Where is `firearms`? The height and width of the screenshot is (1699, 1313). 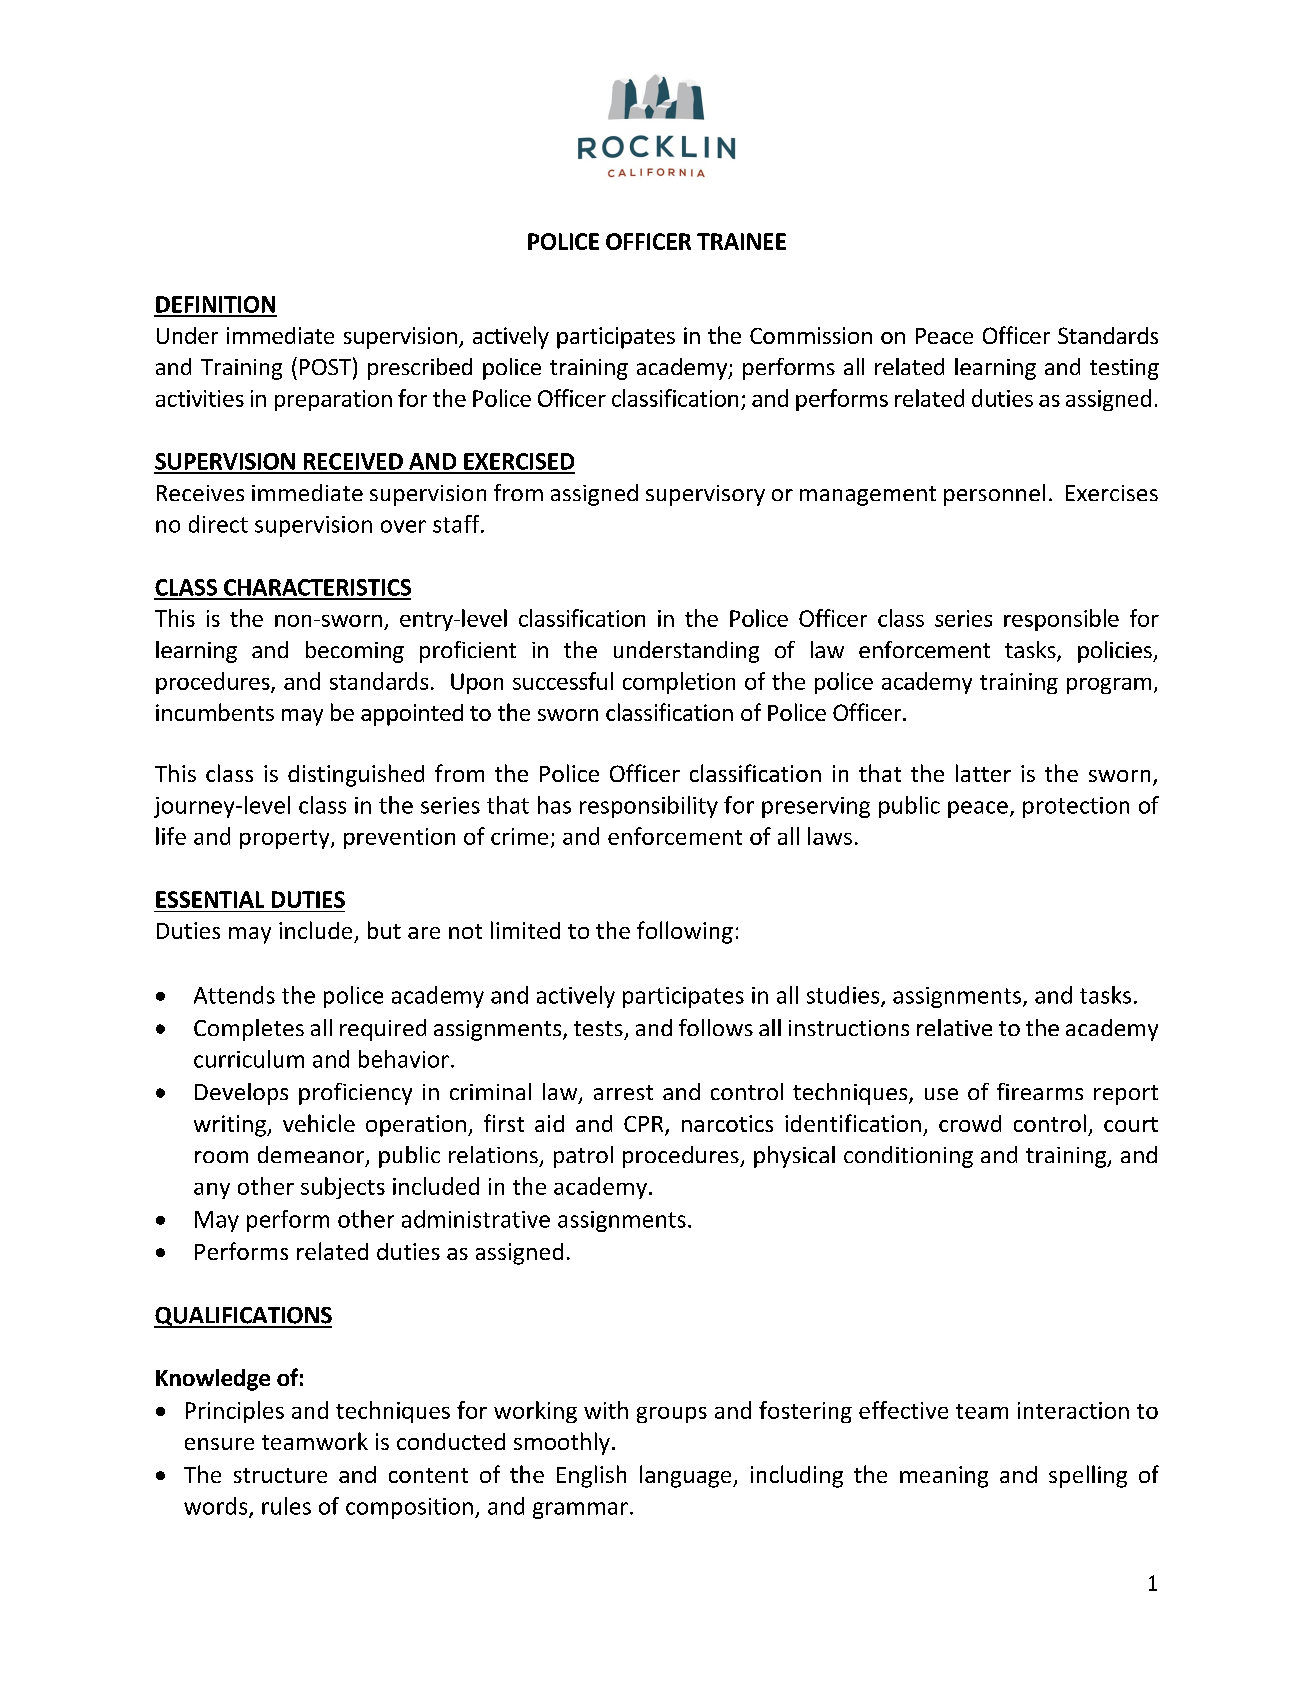
firearms is located at coordinates (1040, 1091).
